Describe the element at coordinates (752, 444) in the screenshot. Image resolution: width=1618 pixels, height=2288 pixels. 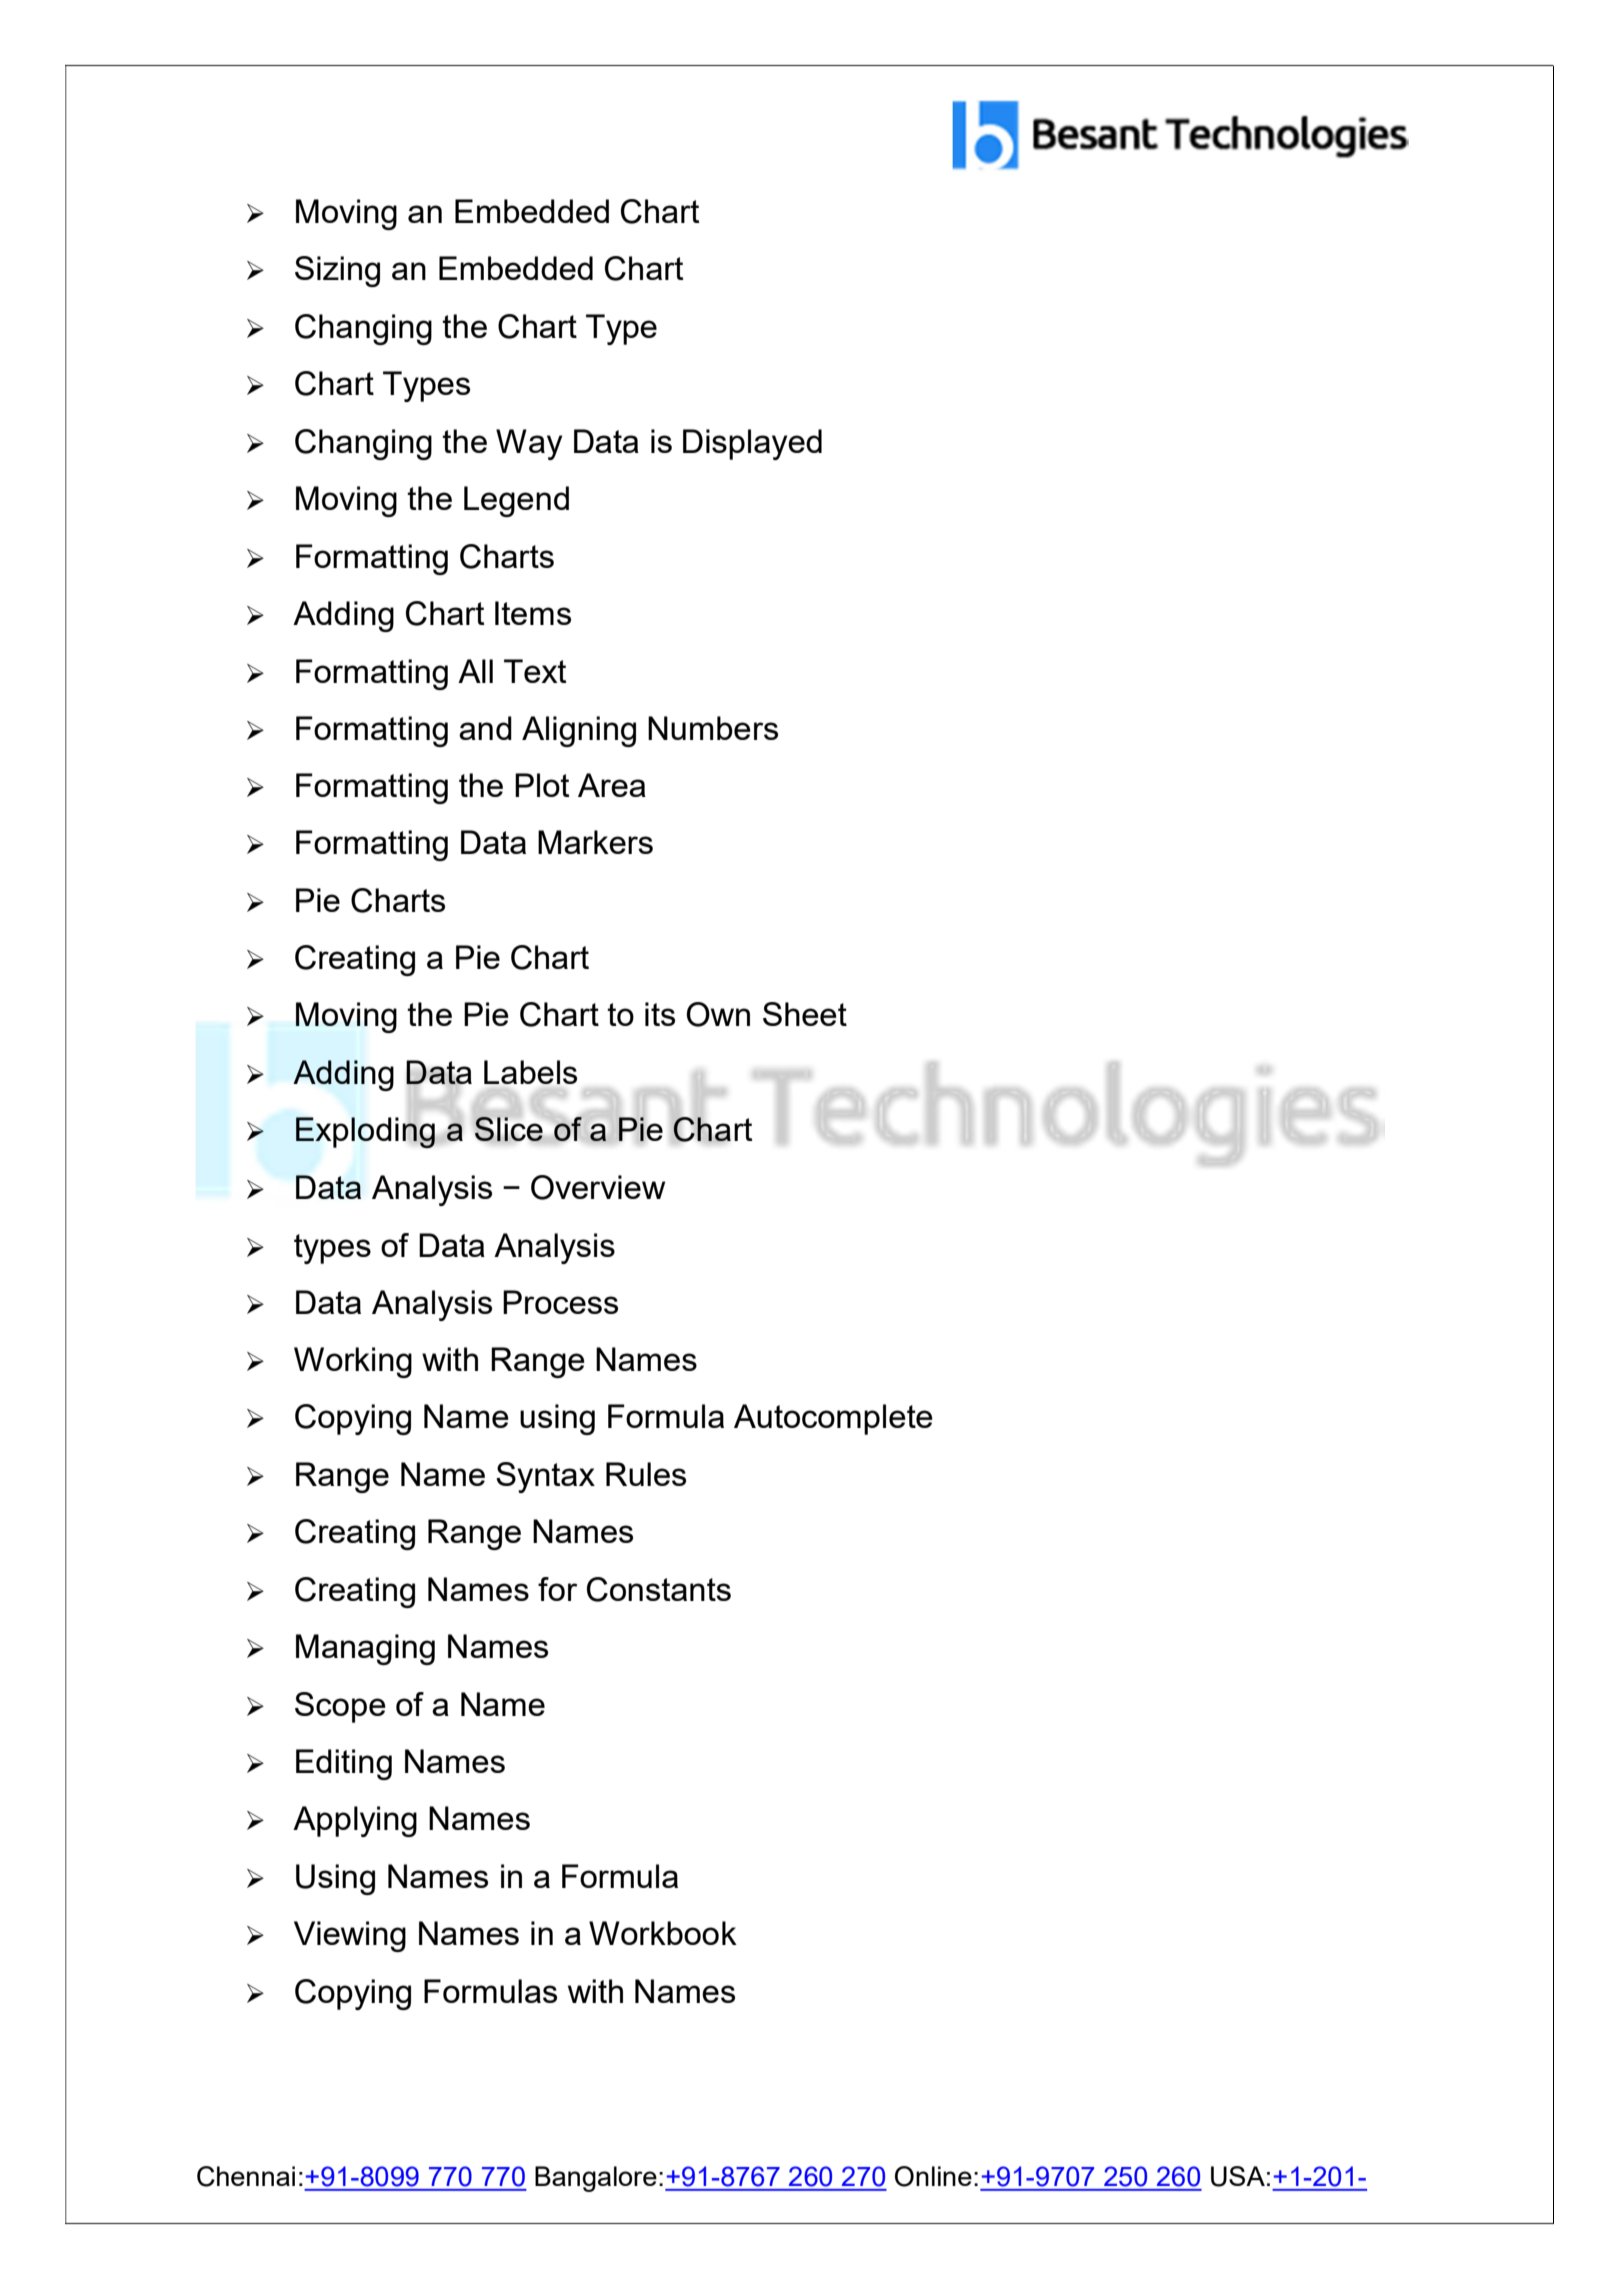
I see `Displayed` at that location.
